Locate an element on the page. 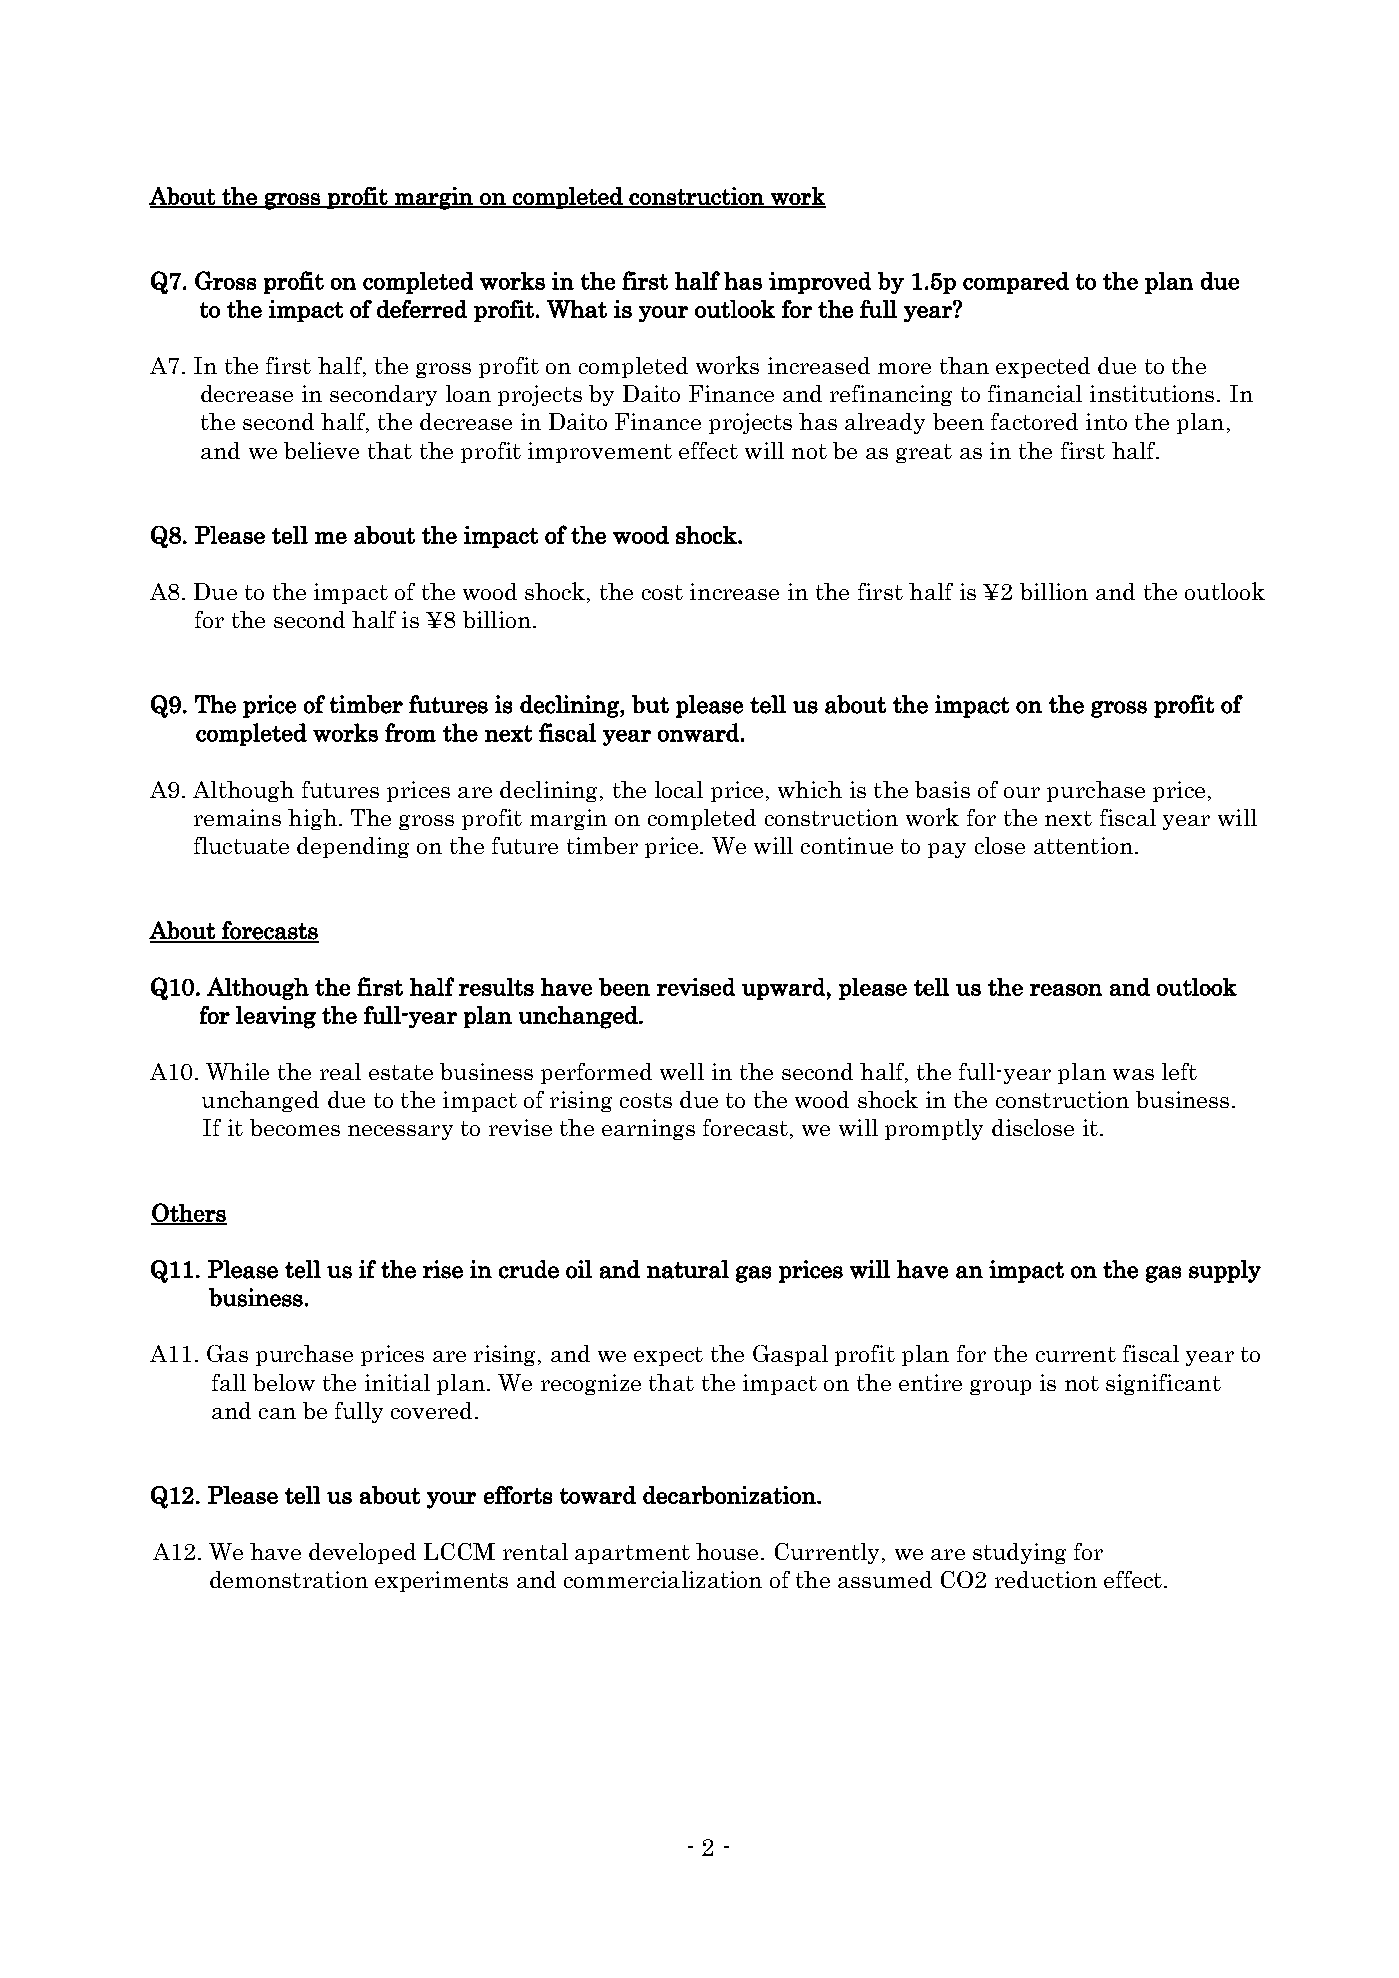 This page has width=1399, height=1978. improved is located at coordinates (820, 283).
